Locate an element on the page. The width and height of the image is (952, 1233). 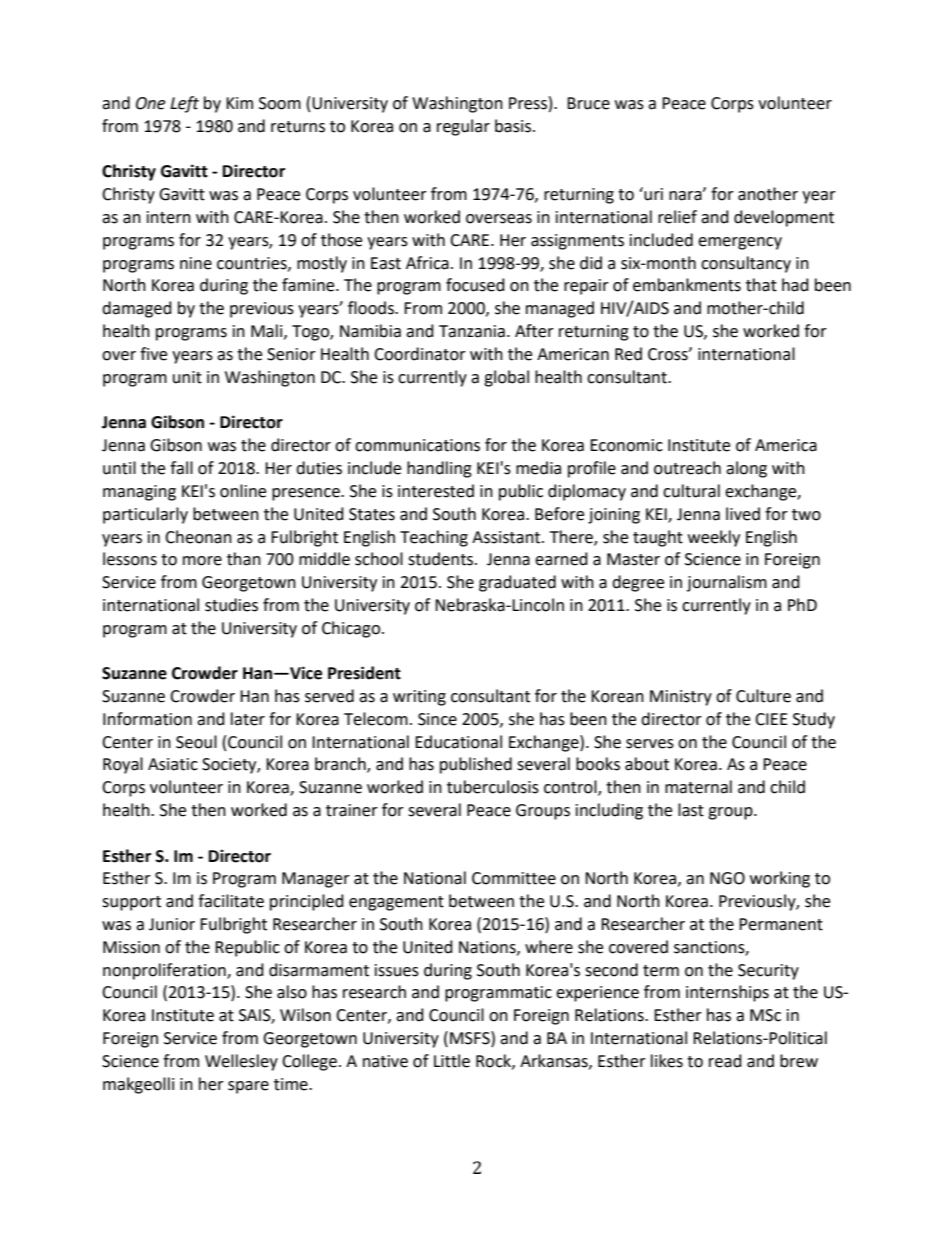
Seoul is located at coordinates (196, 742).
